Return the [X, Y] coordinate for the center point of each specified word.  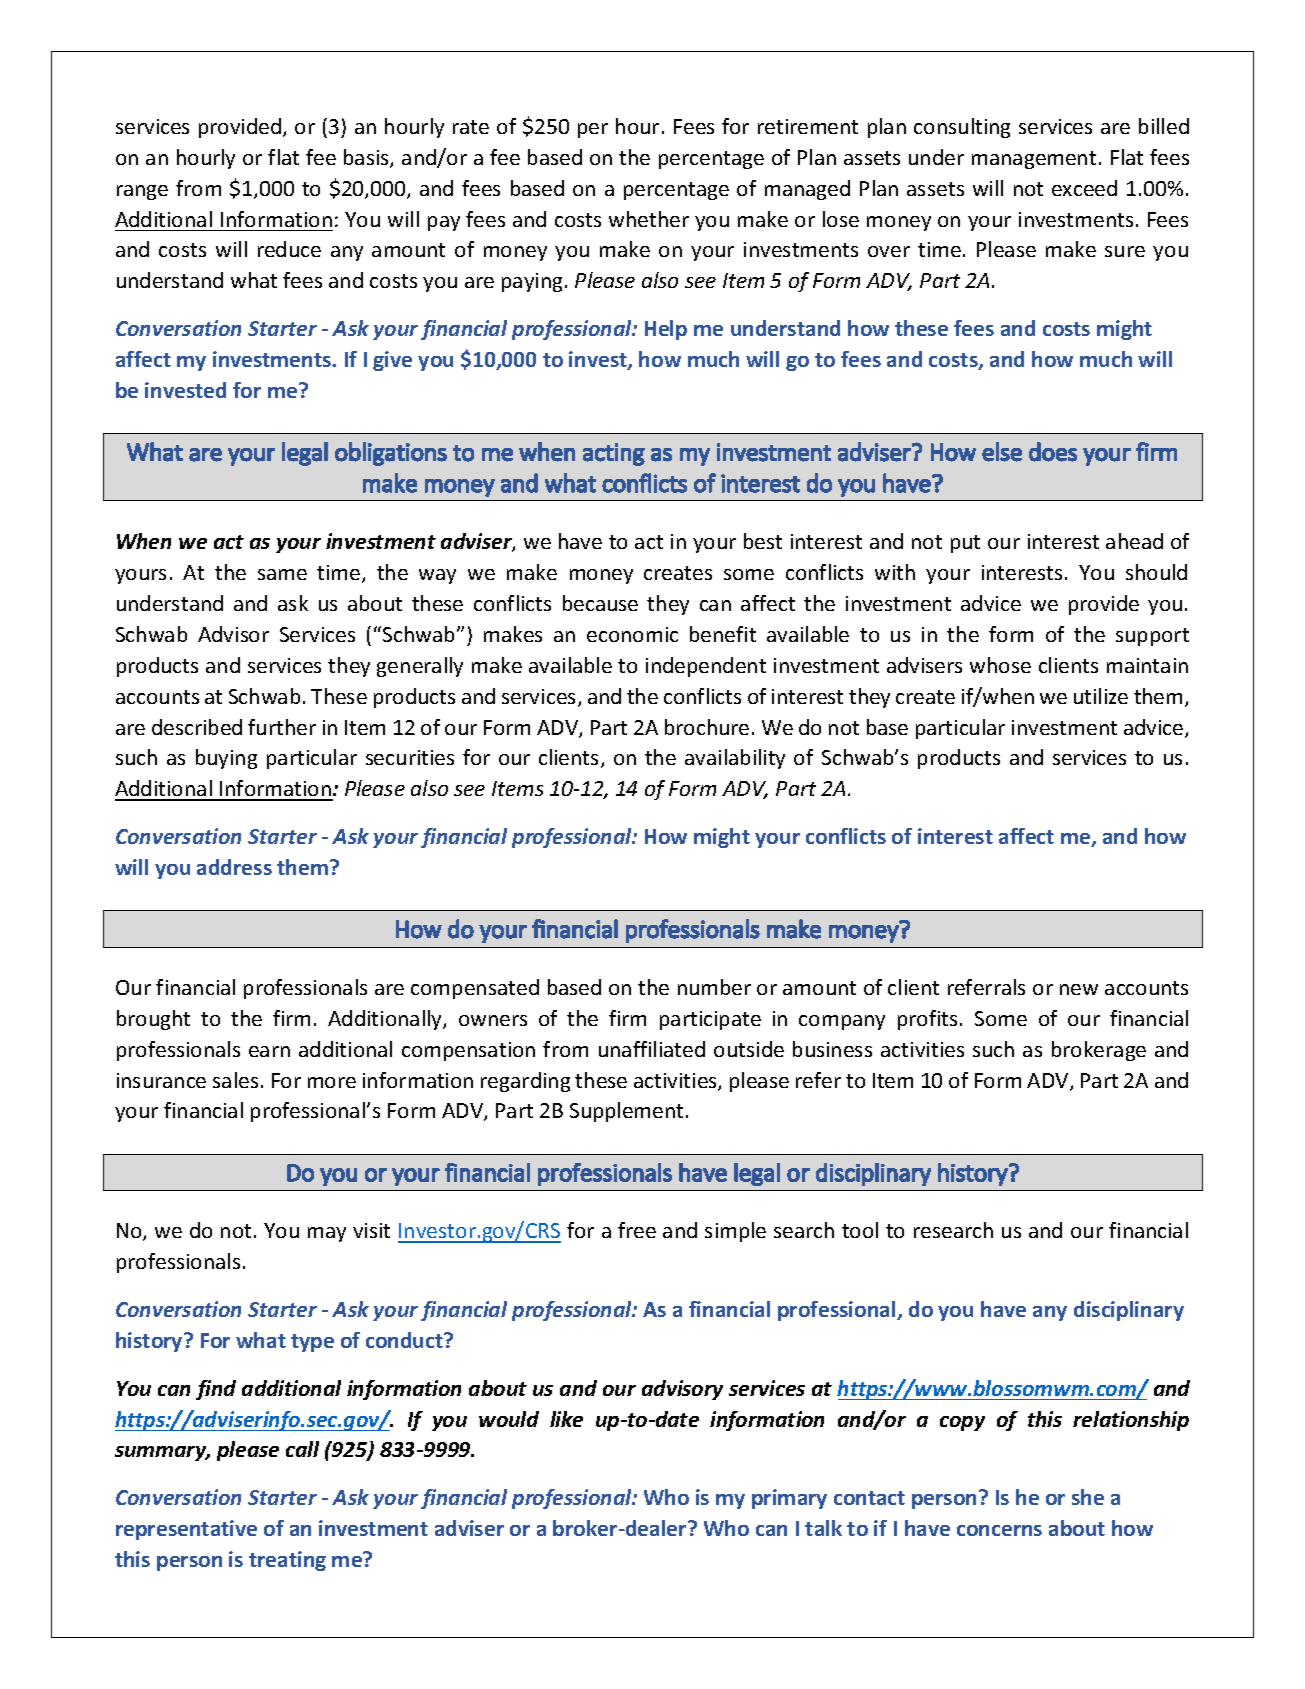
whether [649, 219]
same [282, 574]
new [1079, 989]
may [327, 1234]
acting [614, 454]
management [1034, 160]
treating [287, 1561]
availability [735, 759]
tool [860, 1230]
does [1053, 452]
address [234, 867]
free [637, 1230]
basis [367, 158]
